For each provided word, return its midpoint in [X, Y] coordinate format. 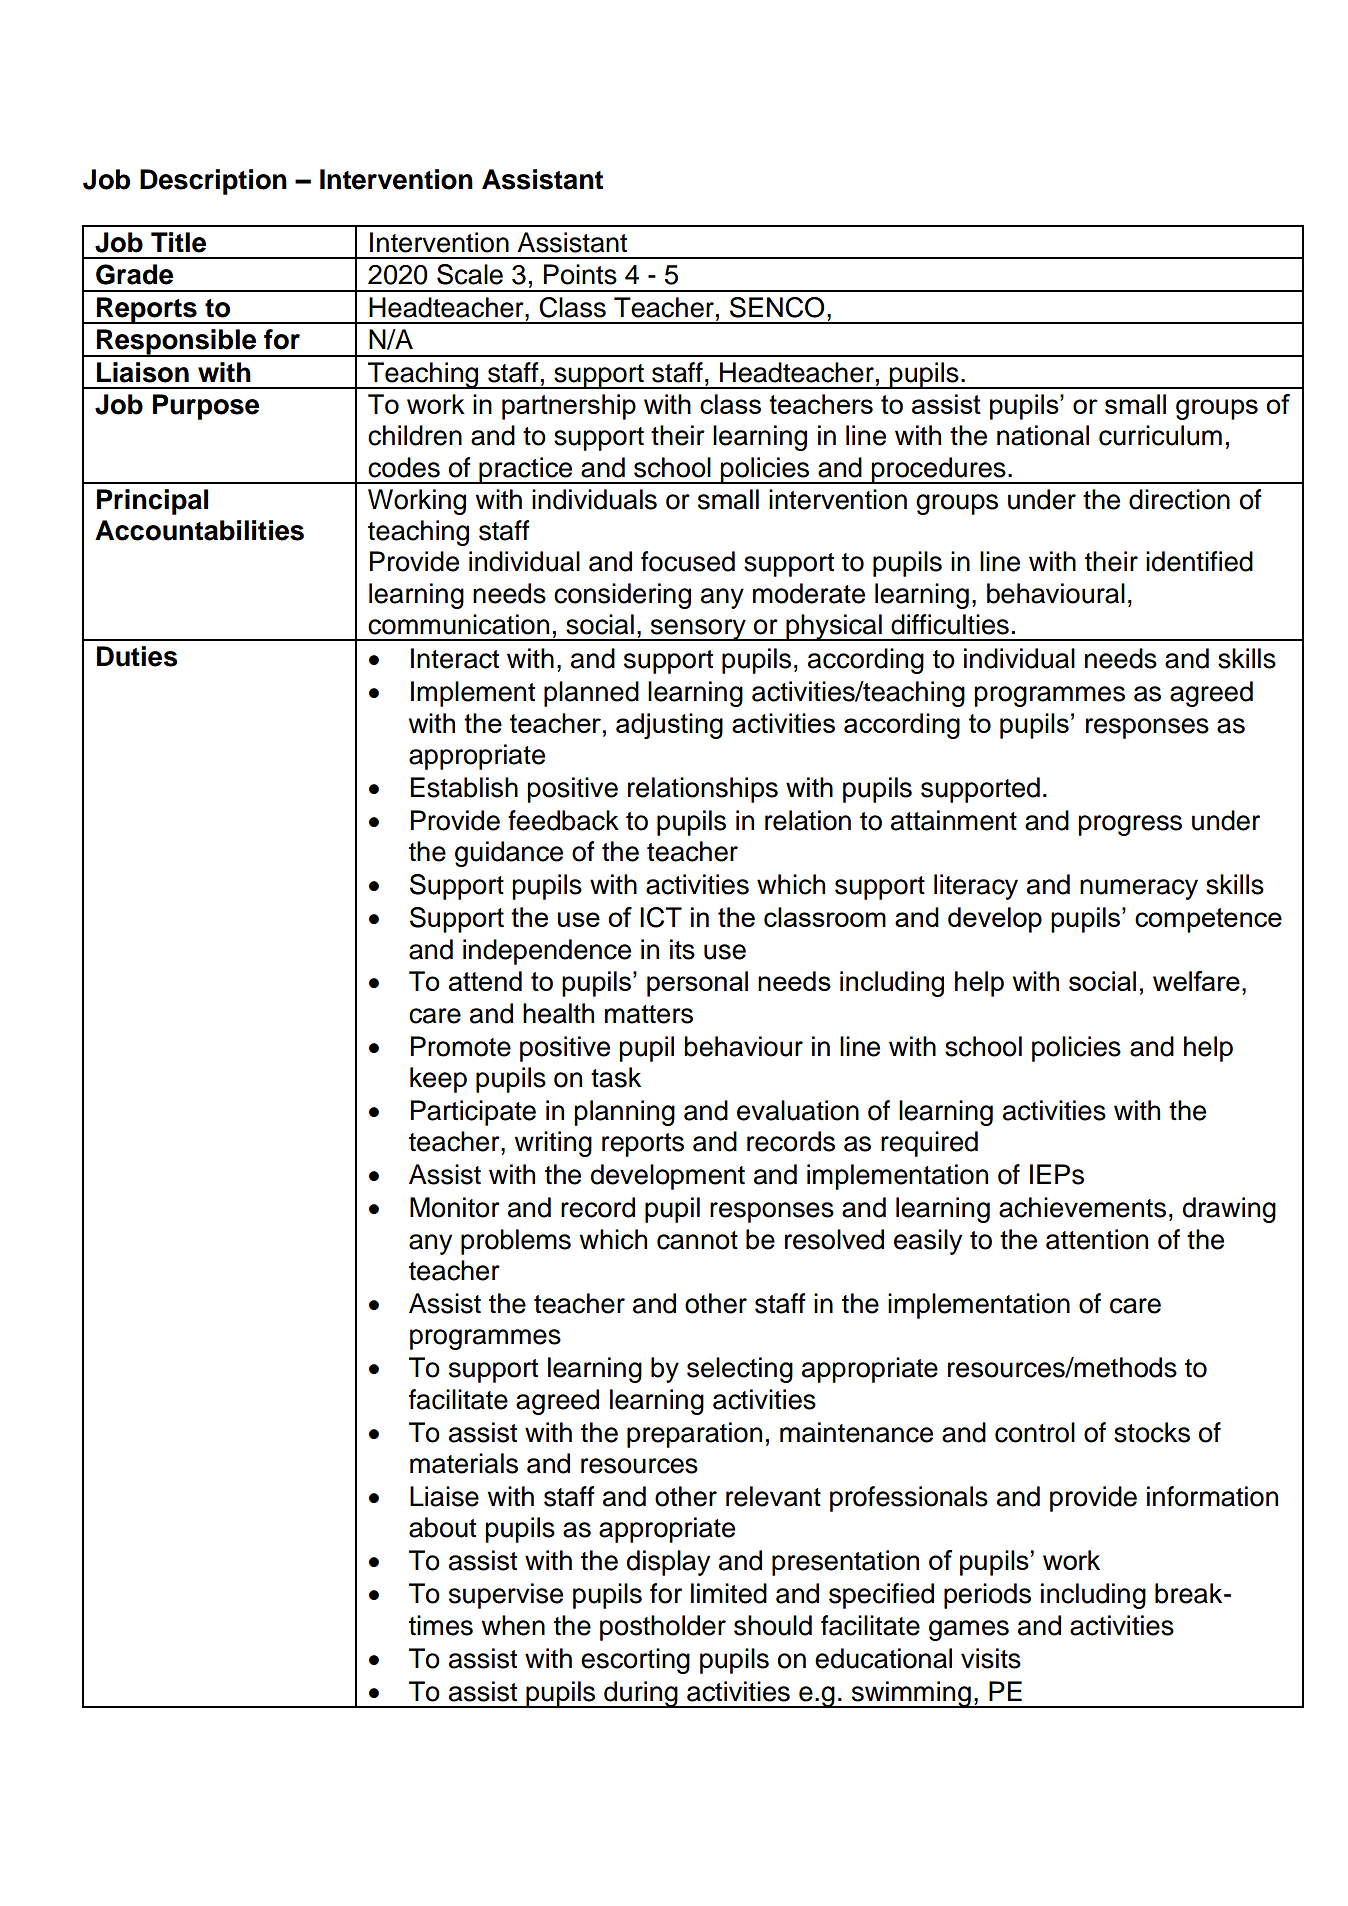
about [442, 1527]
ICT [661, 917]
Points [580, 274]
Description [213, 182]
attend [485, 981]
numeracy [1139, 889]
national [1043, 435]
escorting [635, 1661]
